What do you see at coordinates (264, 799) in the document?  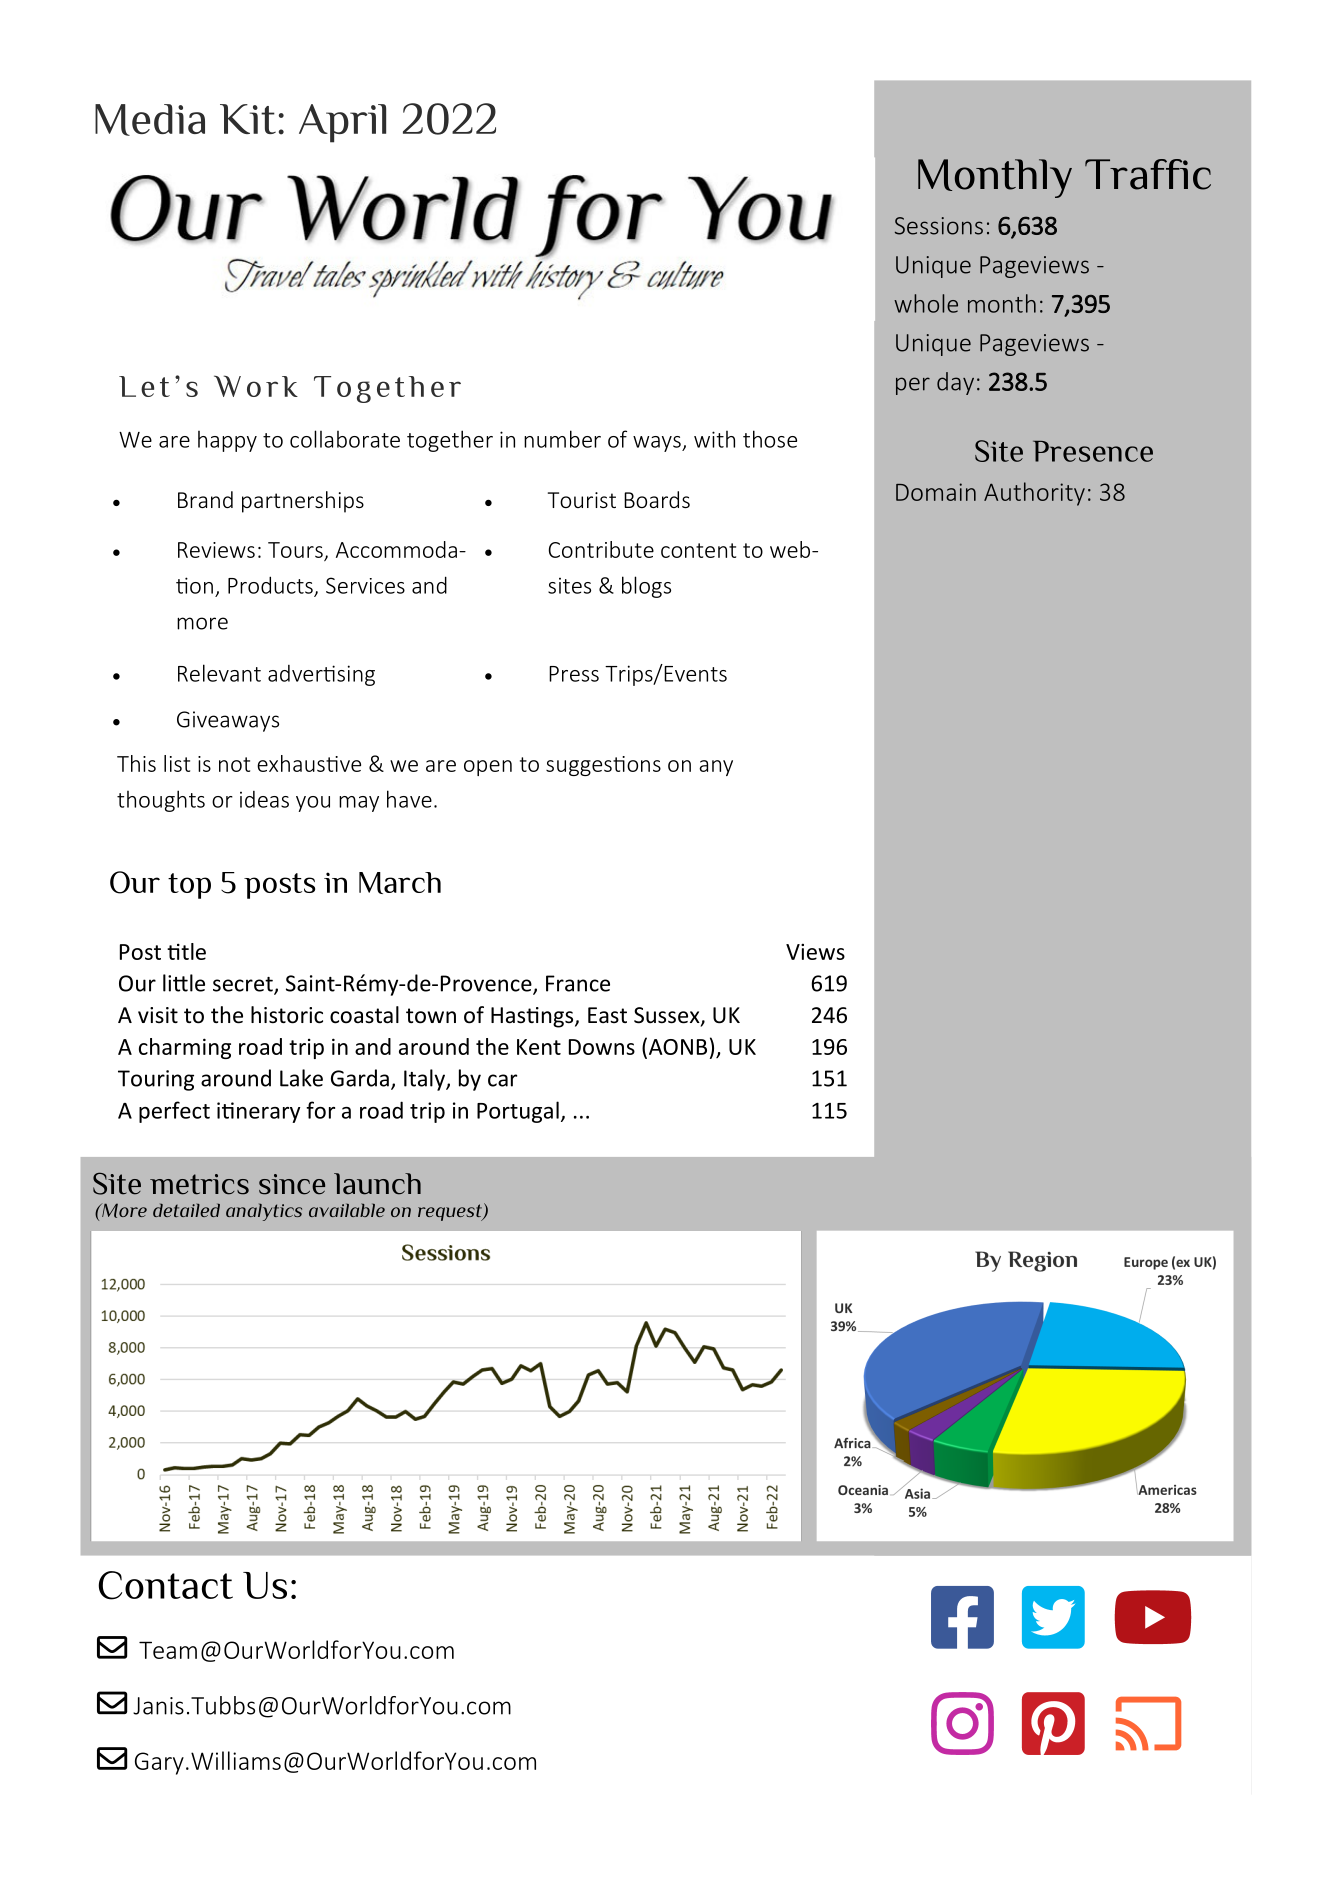 I see `ideas` at bounding box center [264, 799].
